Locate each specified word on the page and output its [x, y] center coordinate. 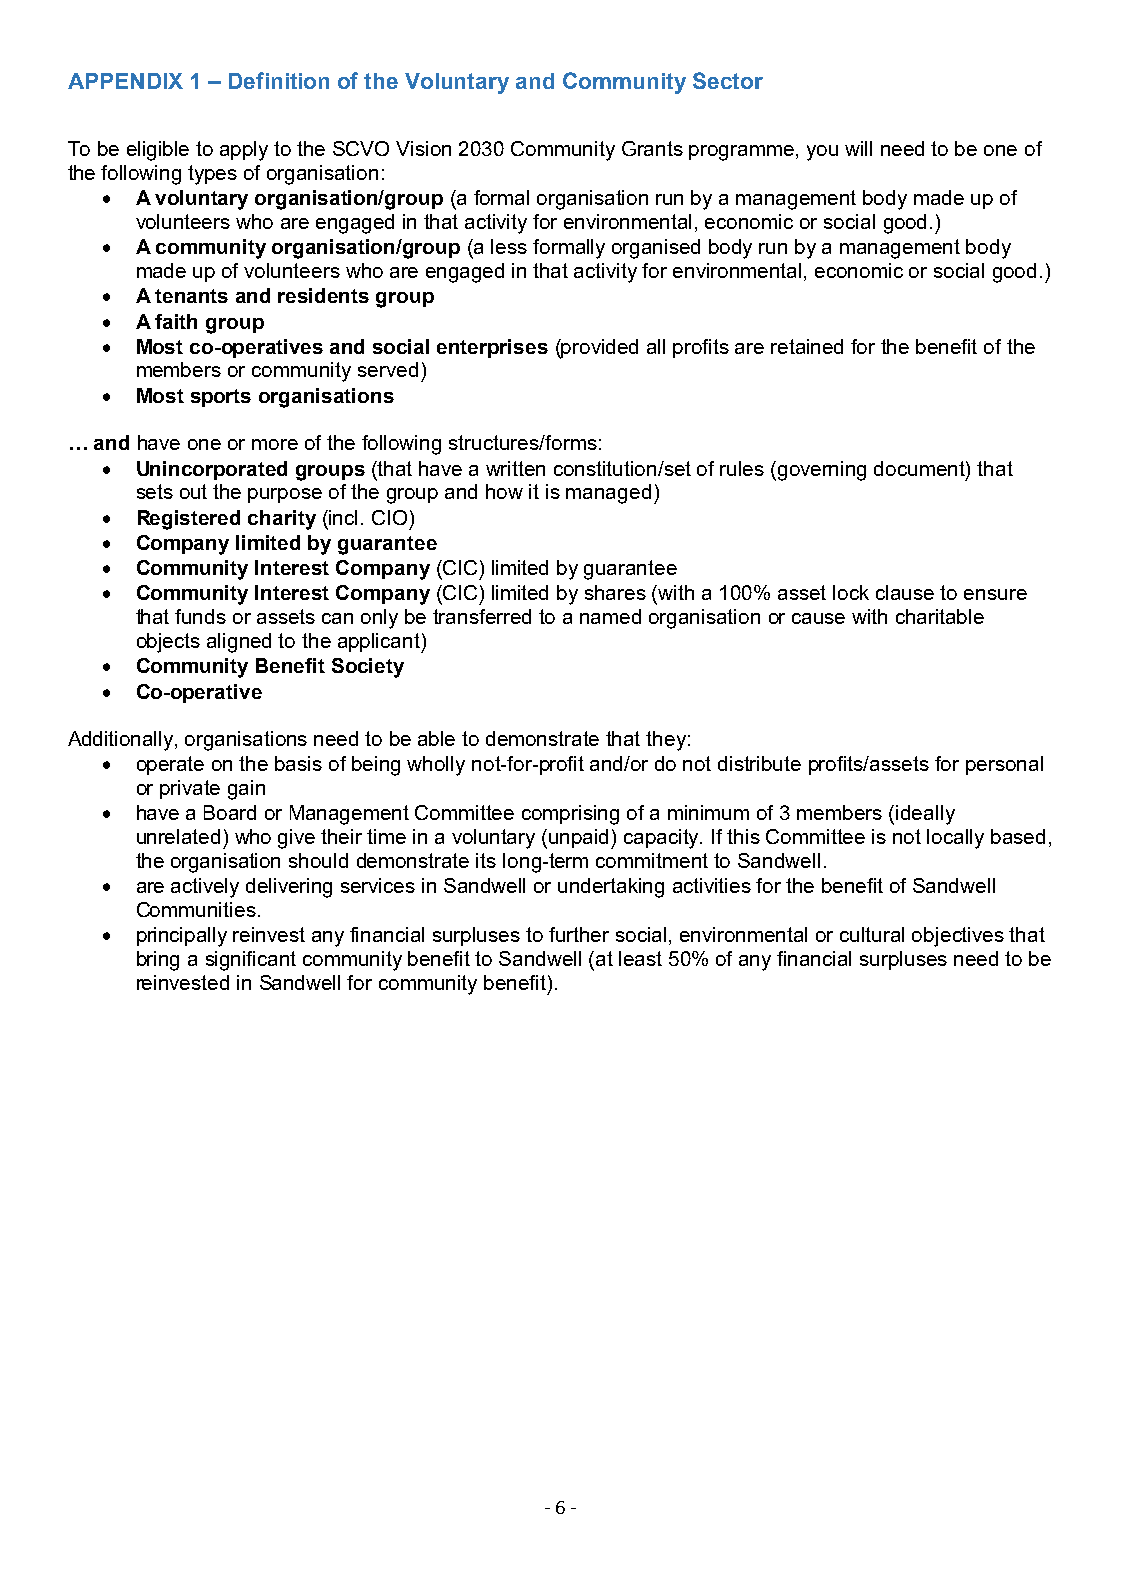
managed [608, 494]
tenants [191, 296]
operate [170, 765]
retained [807, 346]
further [579, 934]
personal [1004, 765]
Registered [189, 520]
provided [599, 349]
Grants [652, 148]
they [666, 741]
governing [822, 471]
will [858, 148]
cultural [872, 934]
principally [182, 937]
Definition [279, 80]
